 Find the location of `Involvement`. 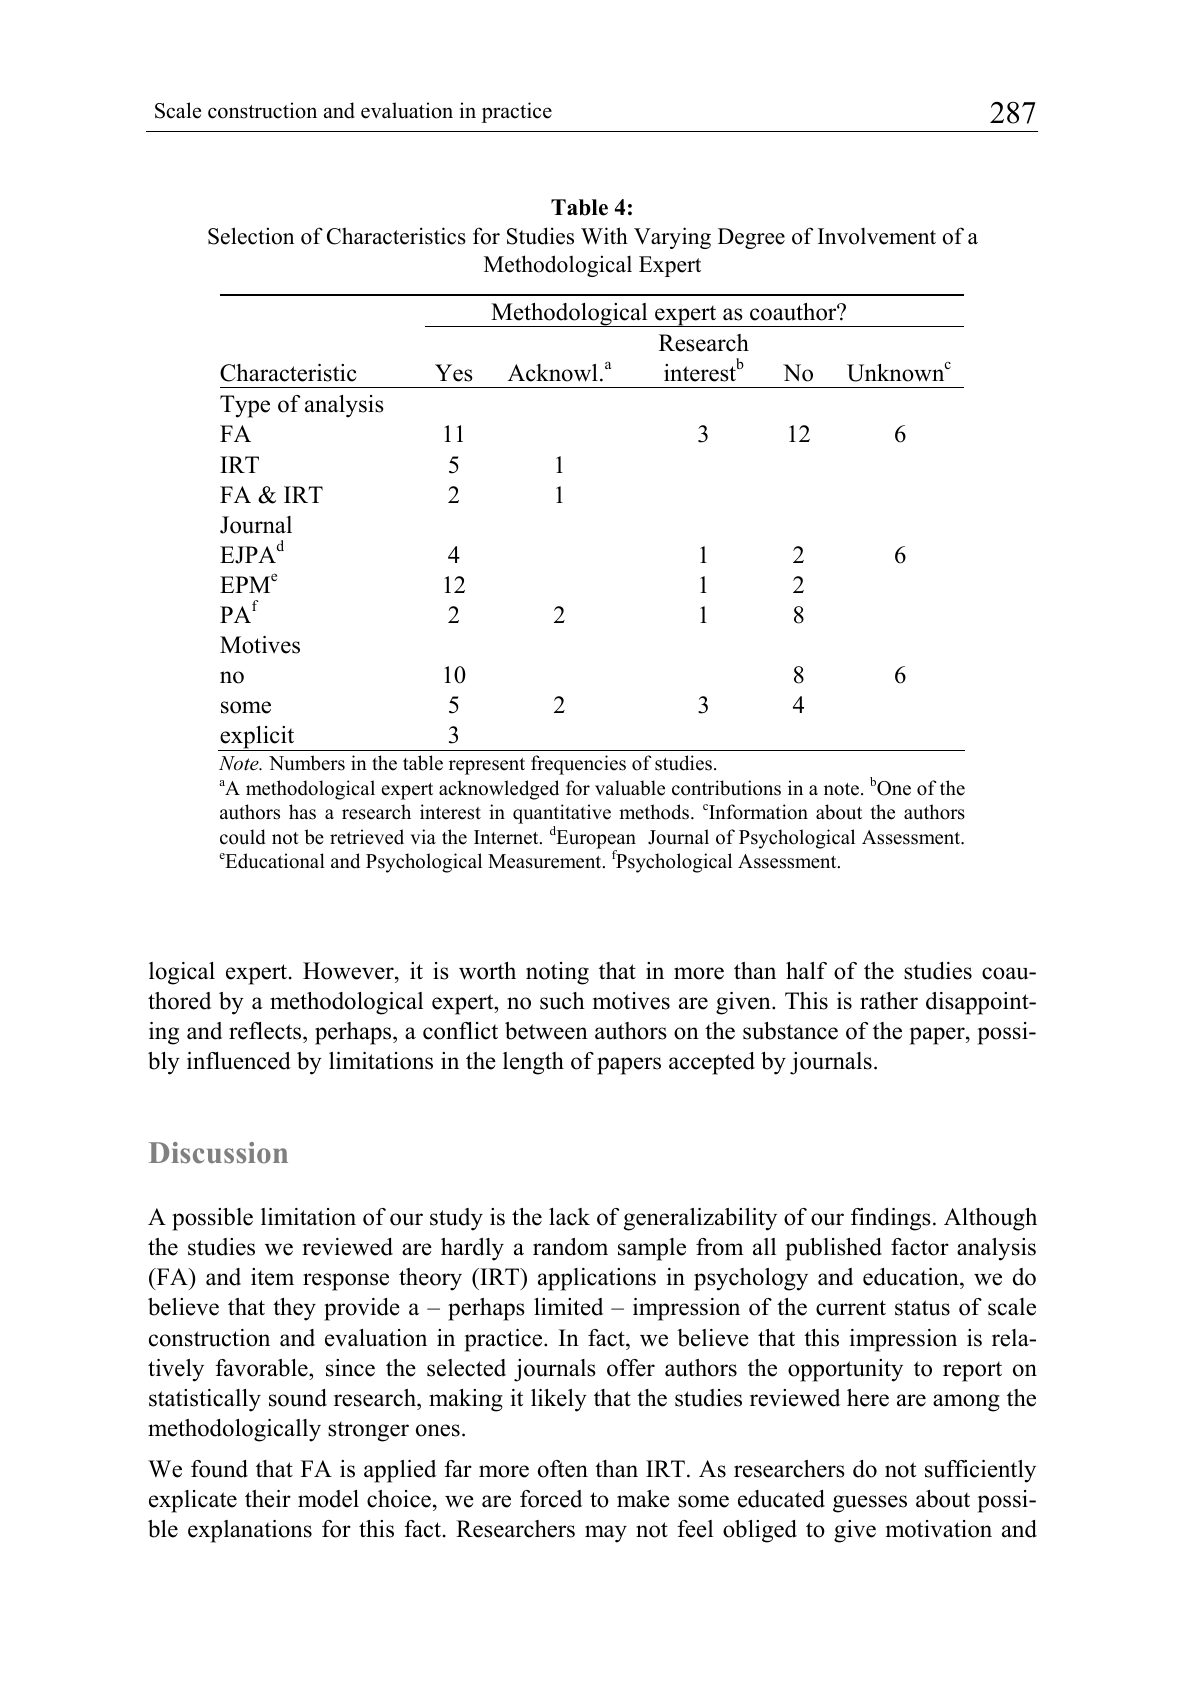

Involvement is located at coordinates (877, 236).
